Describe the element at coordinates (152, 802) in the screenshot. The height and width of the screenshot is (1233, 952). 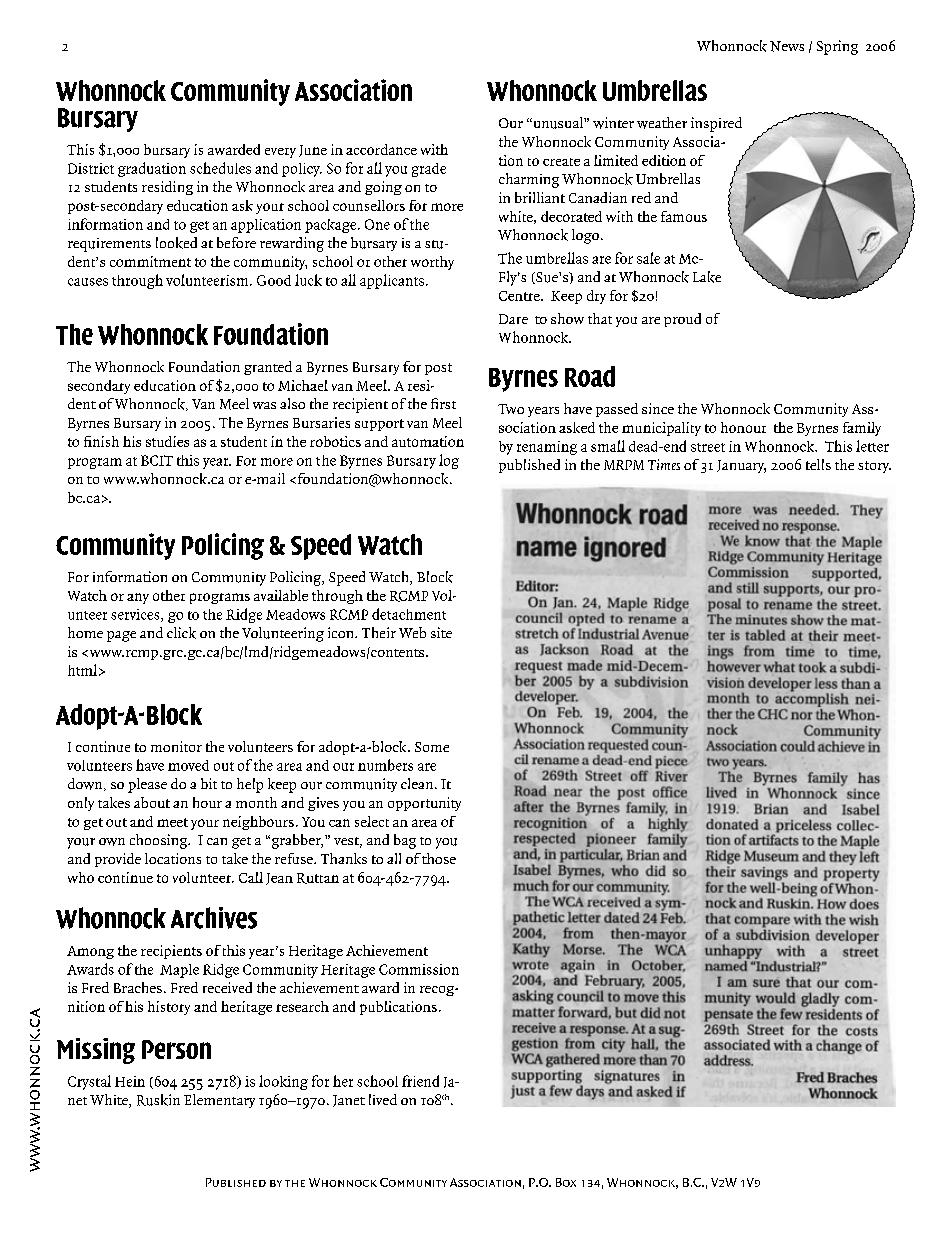
I see `about` at that location.
